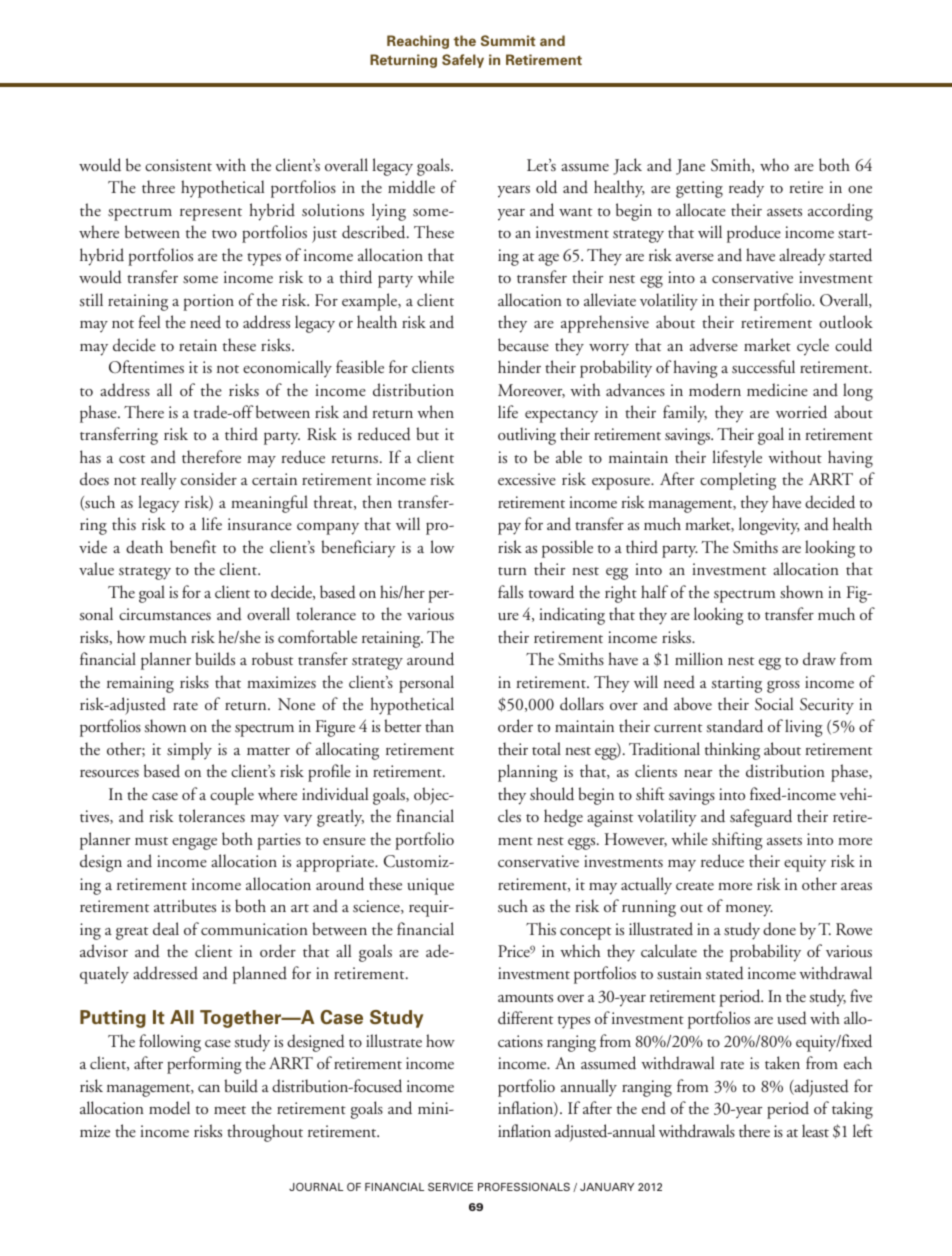  Describe the element at coordinates (178, 165) in the screenshot. I see `consistent` at that location.
